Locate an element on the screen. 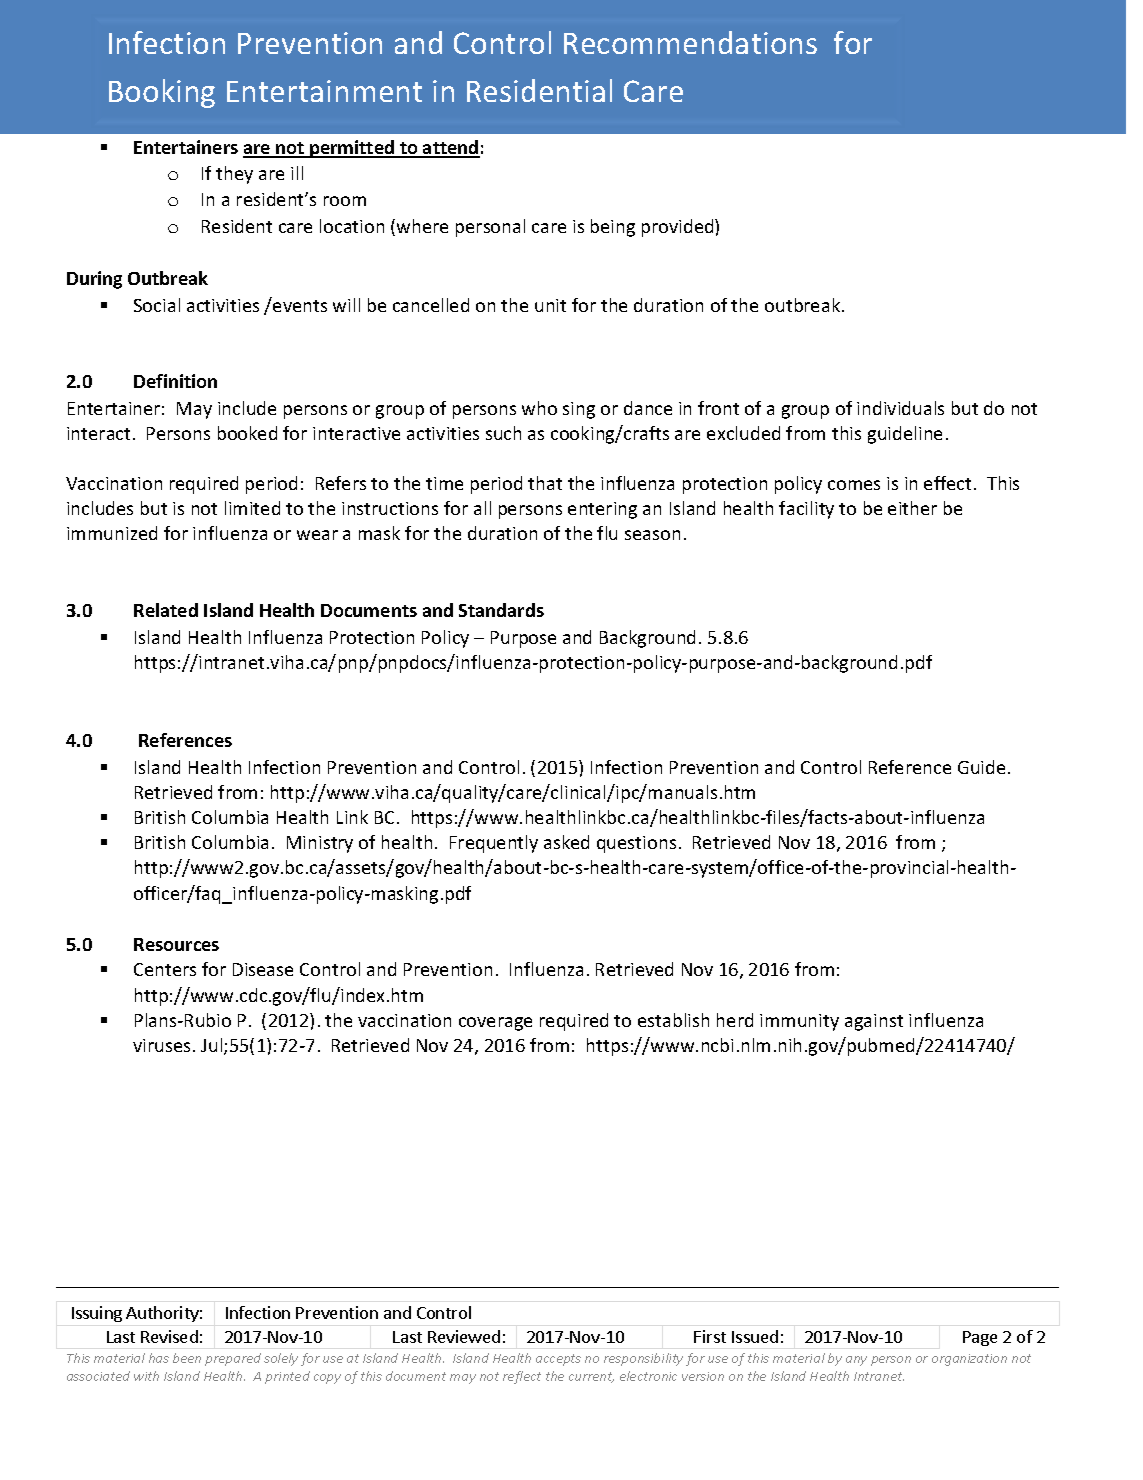 The image size is (1143, 1480). Recommendations is located at coordinates (690, 42).
